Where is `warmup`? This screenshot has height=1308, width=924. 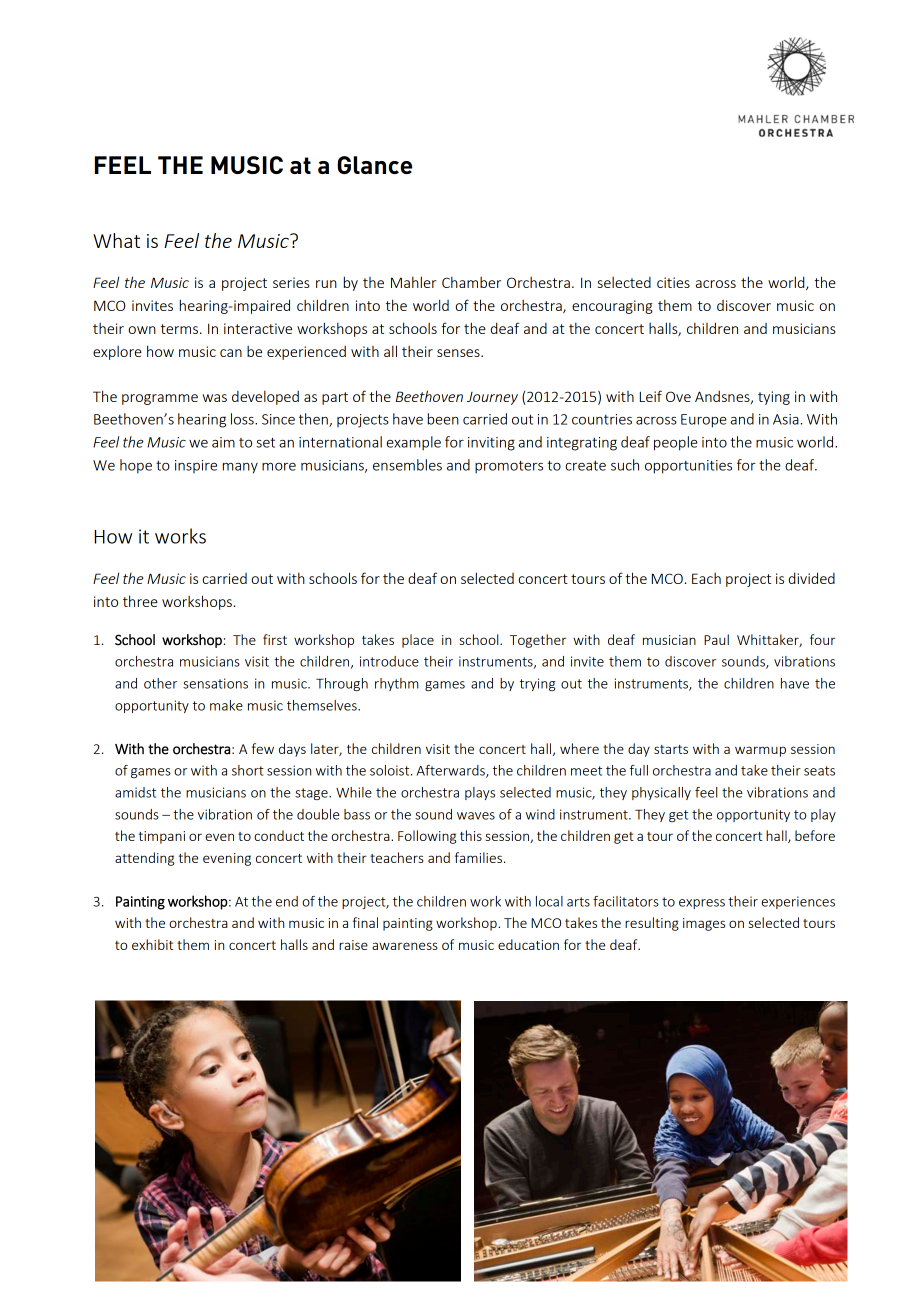
warmup is located at coordinates (760, 751).
